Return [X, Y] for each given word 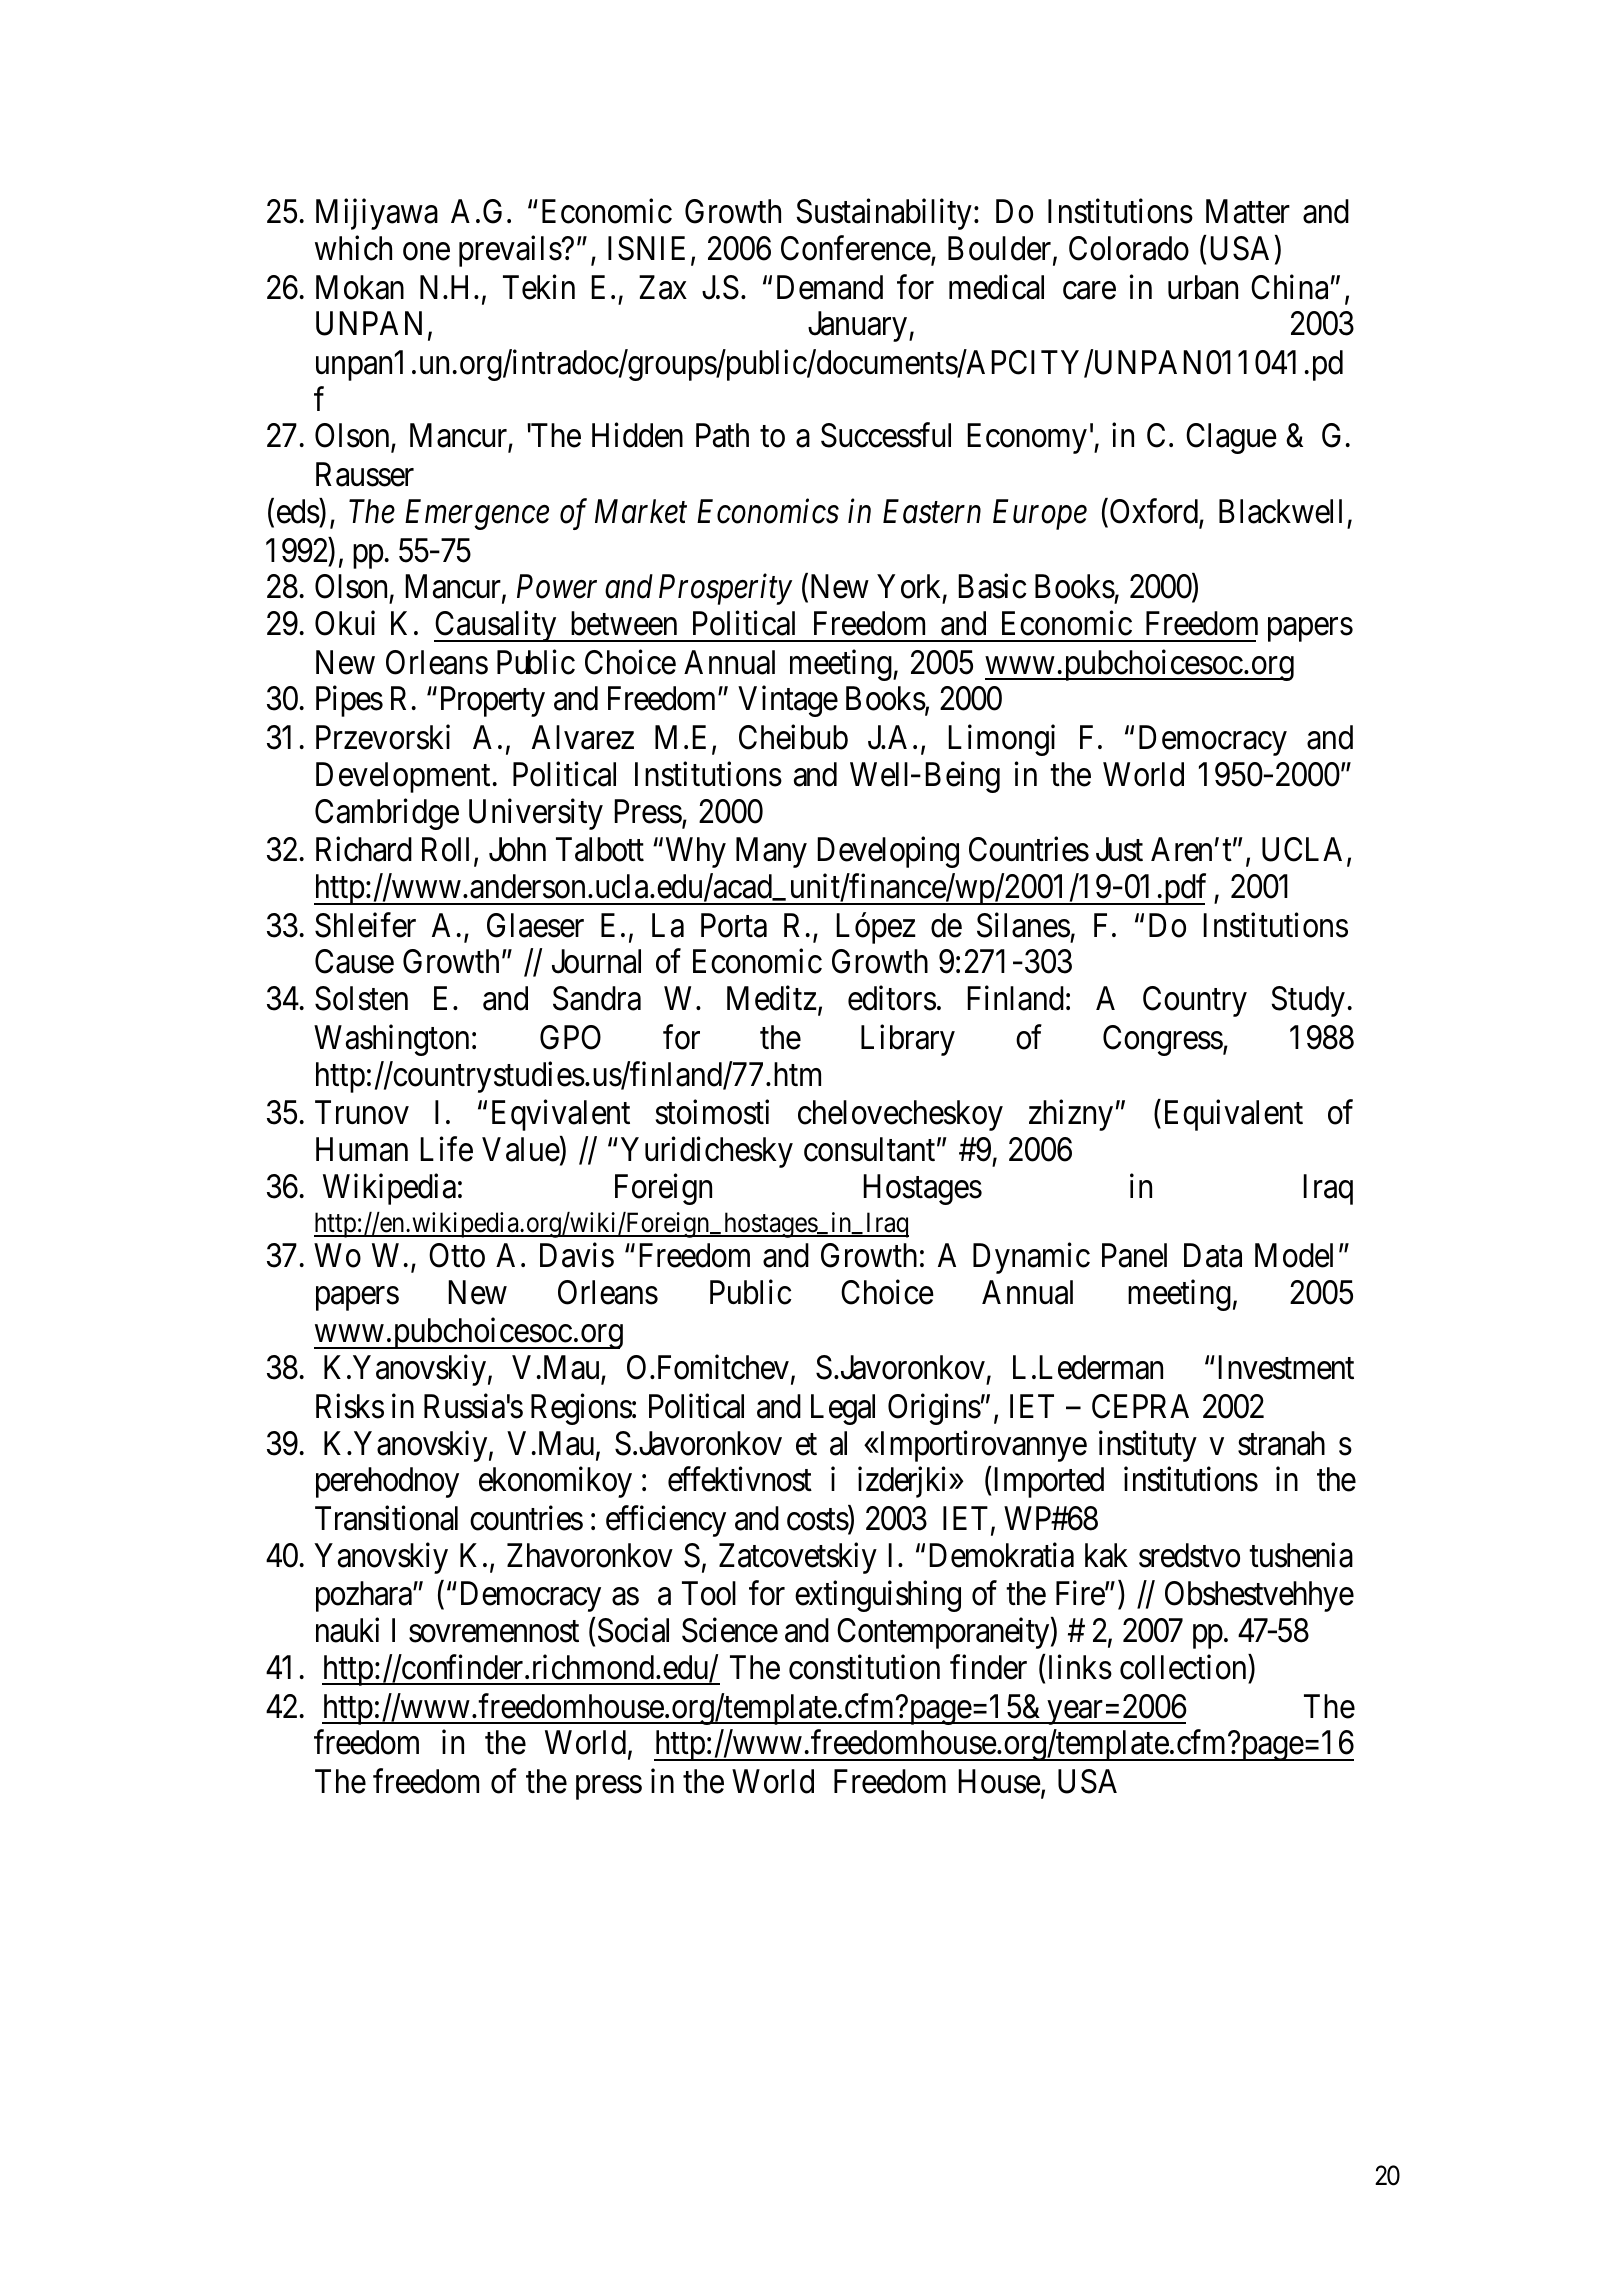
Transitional [386, 1518]
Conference [856, 248]
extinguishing [878, 1596]
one [426, 252]
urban [1203, 287]
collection [1183, 1667]
